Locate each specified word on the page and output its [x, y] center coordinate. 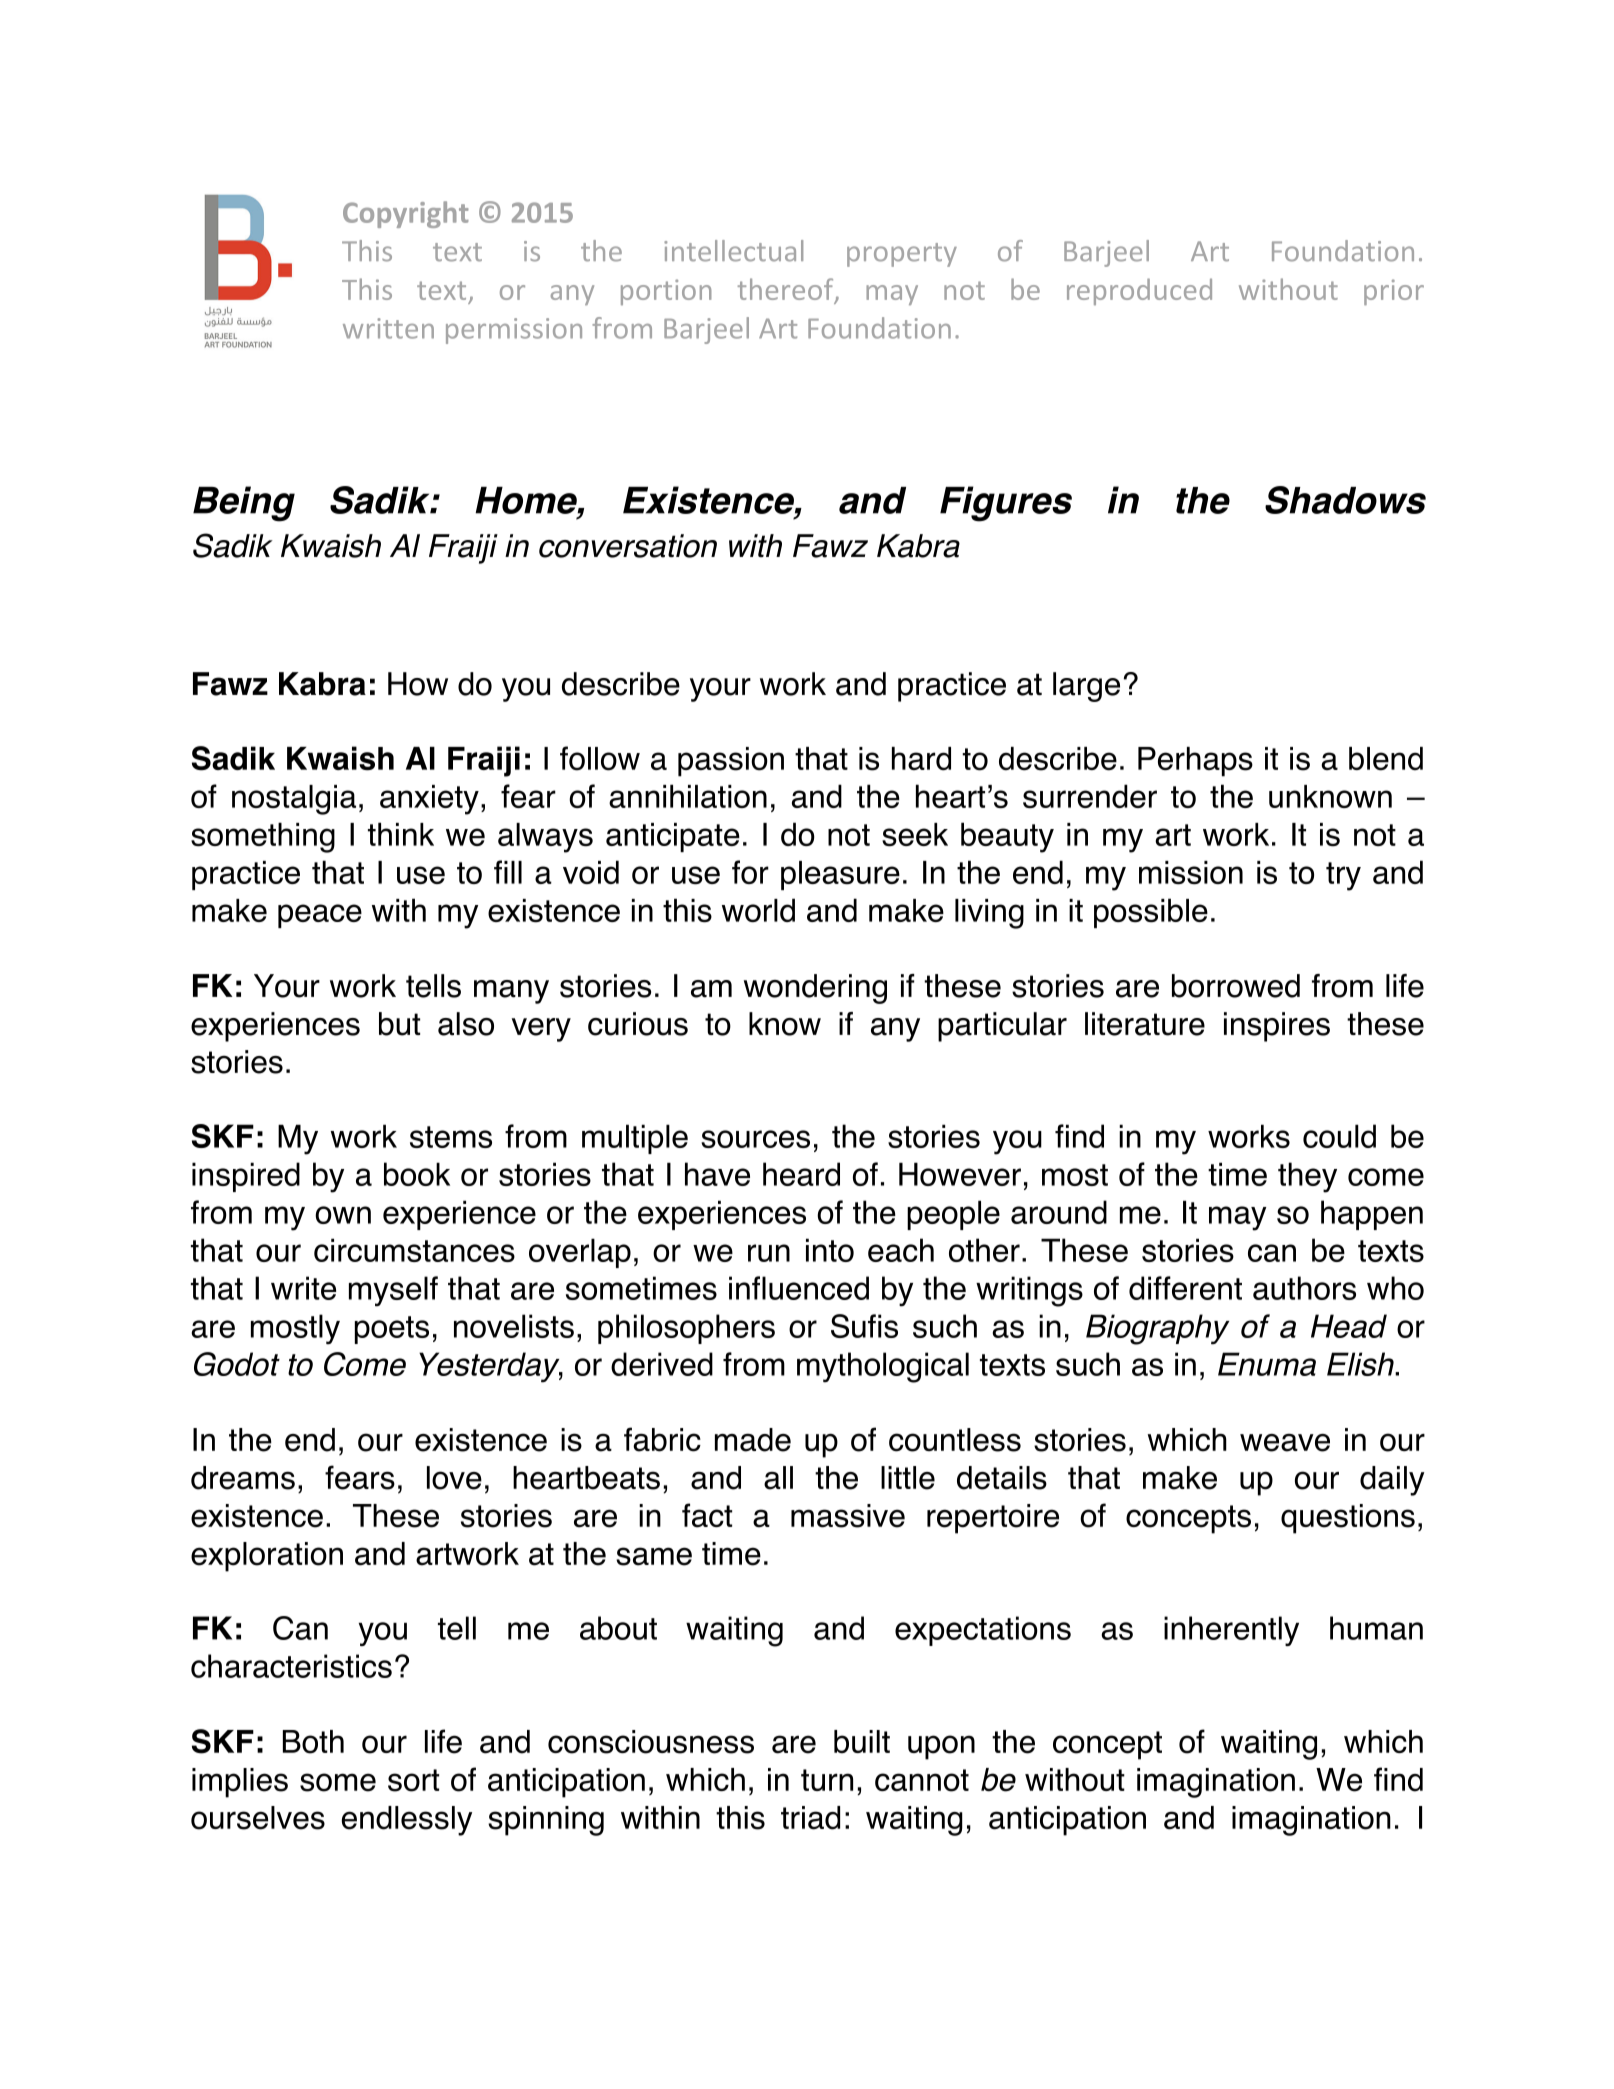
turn [827, 1780]
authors [1304, 1288]
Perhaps [1195, 762]
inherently [1231, 1631]
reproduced [1139, 291]
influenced [799, 1288]
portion [666, 292]
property [902, 255]
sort [413, 1780]
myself [393, 1291]
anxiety [429, 800]
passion [731, 762]
